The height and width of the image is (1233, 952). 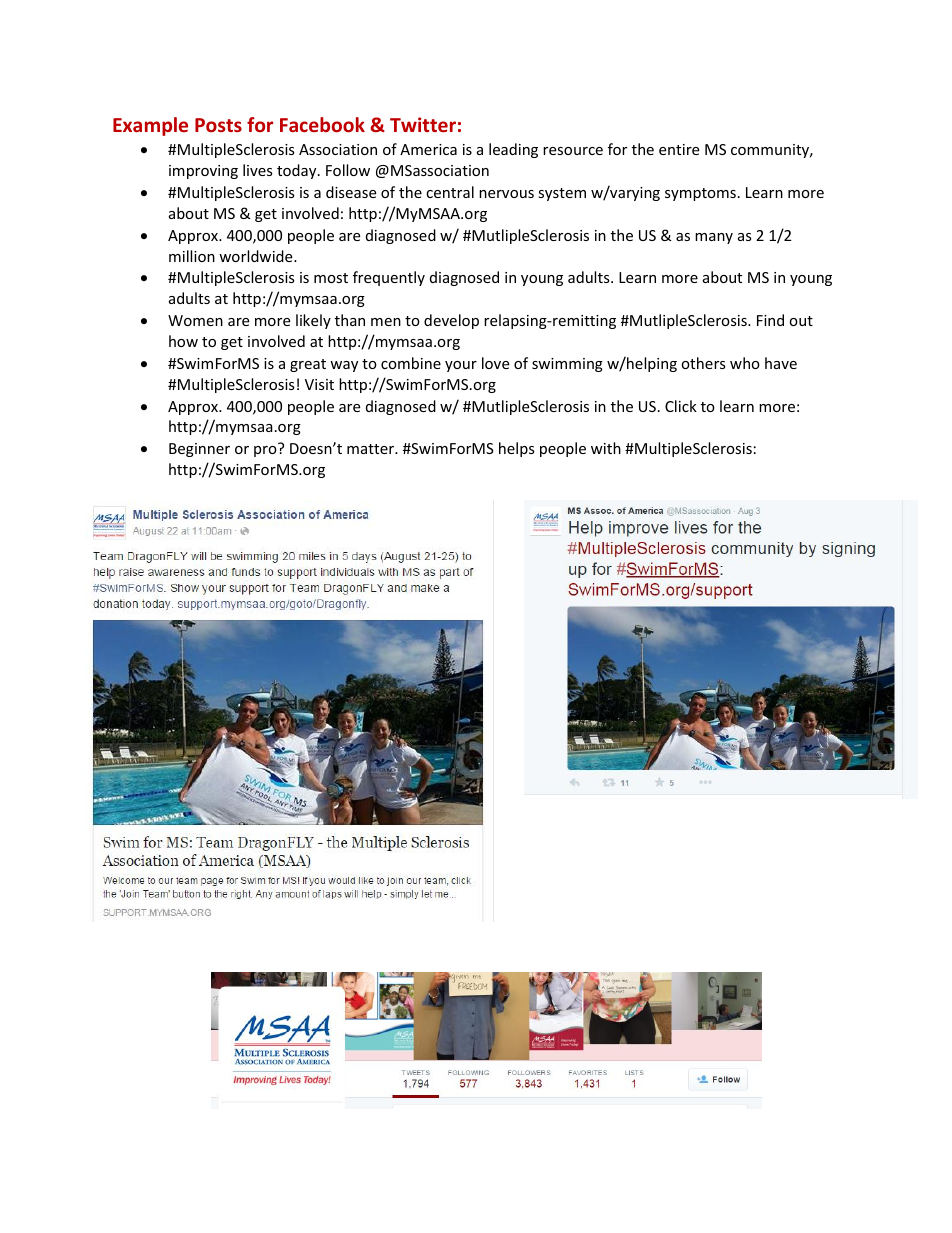 What do you see at coordinates (451, 321) in the image?
I see `develop` at bounding box center [451, 321].
